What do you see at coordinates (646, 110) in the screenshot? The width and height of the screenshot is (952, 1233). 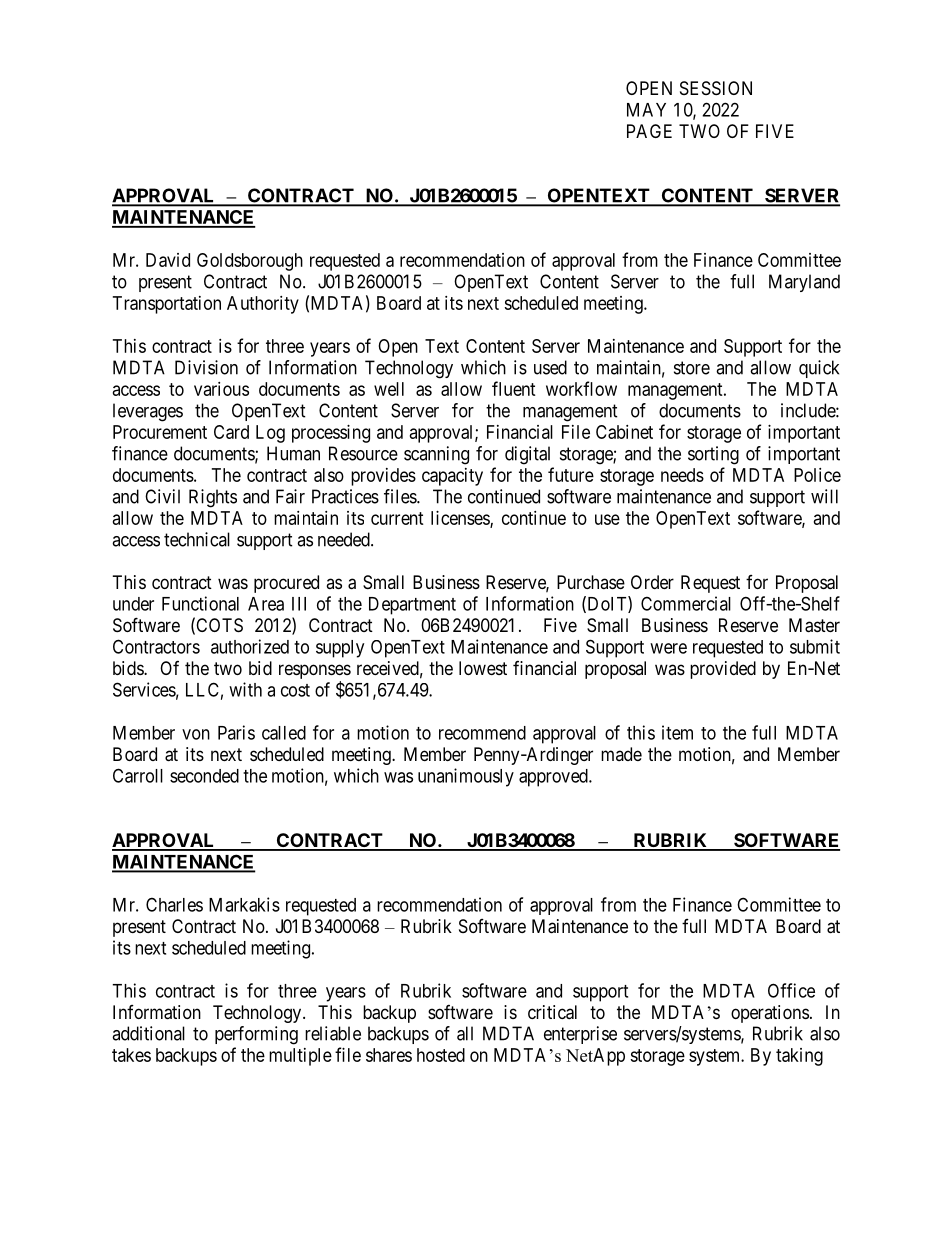 I see `MAY` at bounding box center [646, 110].
